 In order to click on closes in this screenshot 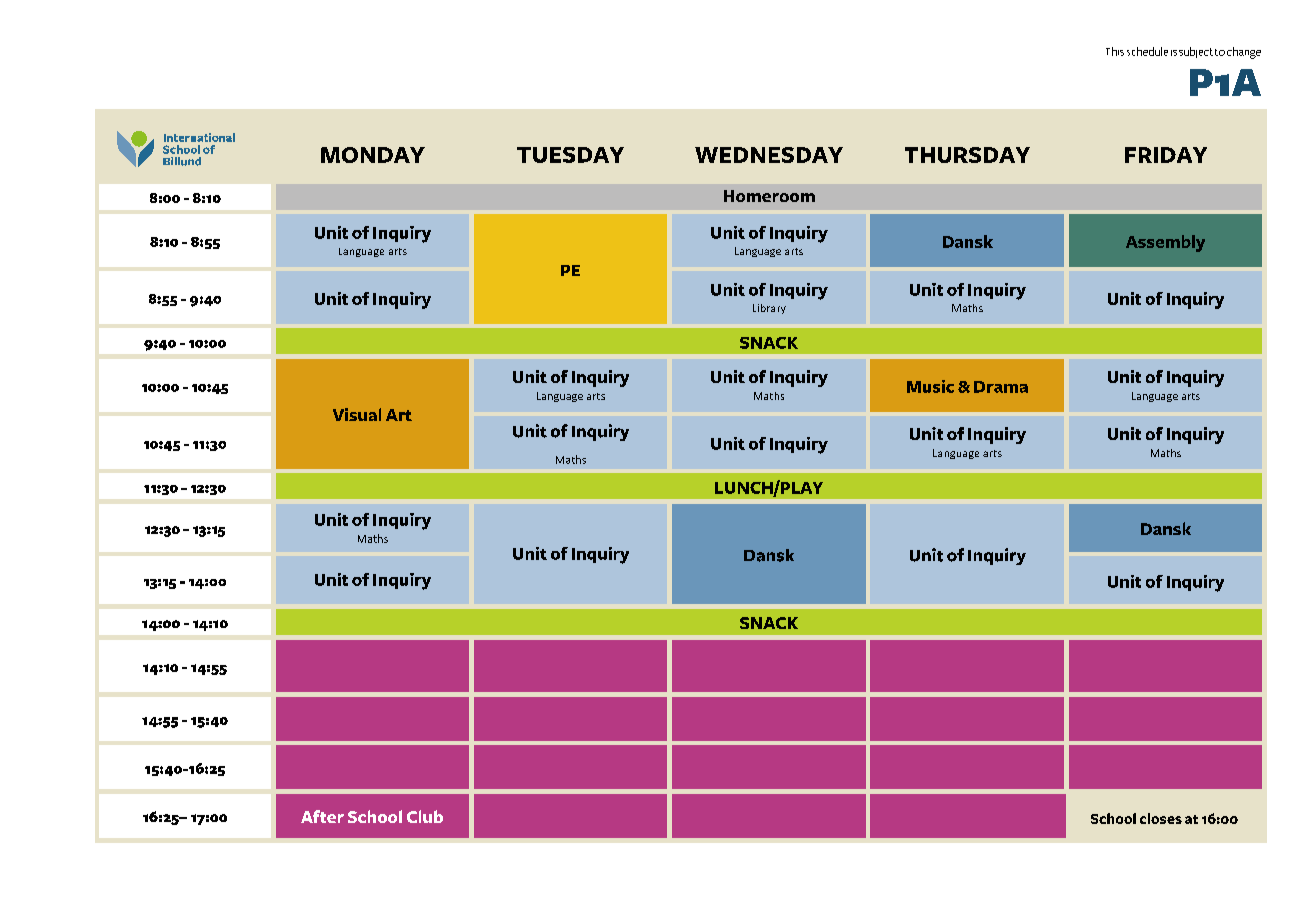, I will do `click(1161, 818)`.
